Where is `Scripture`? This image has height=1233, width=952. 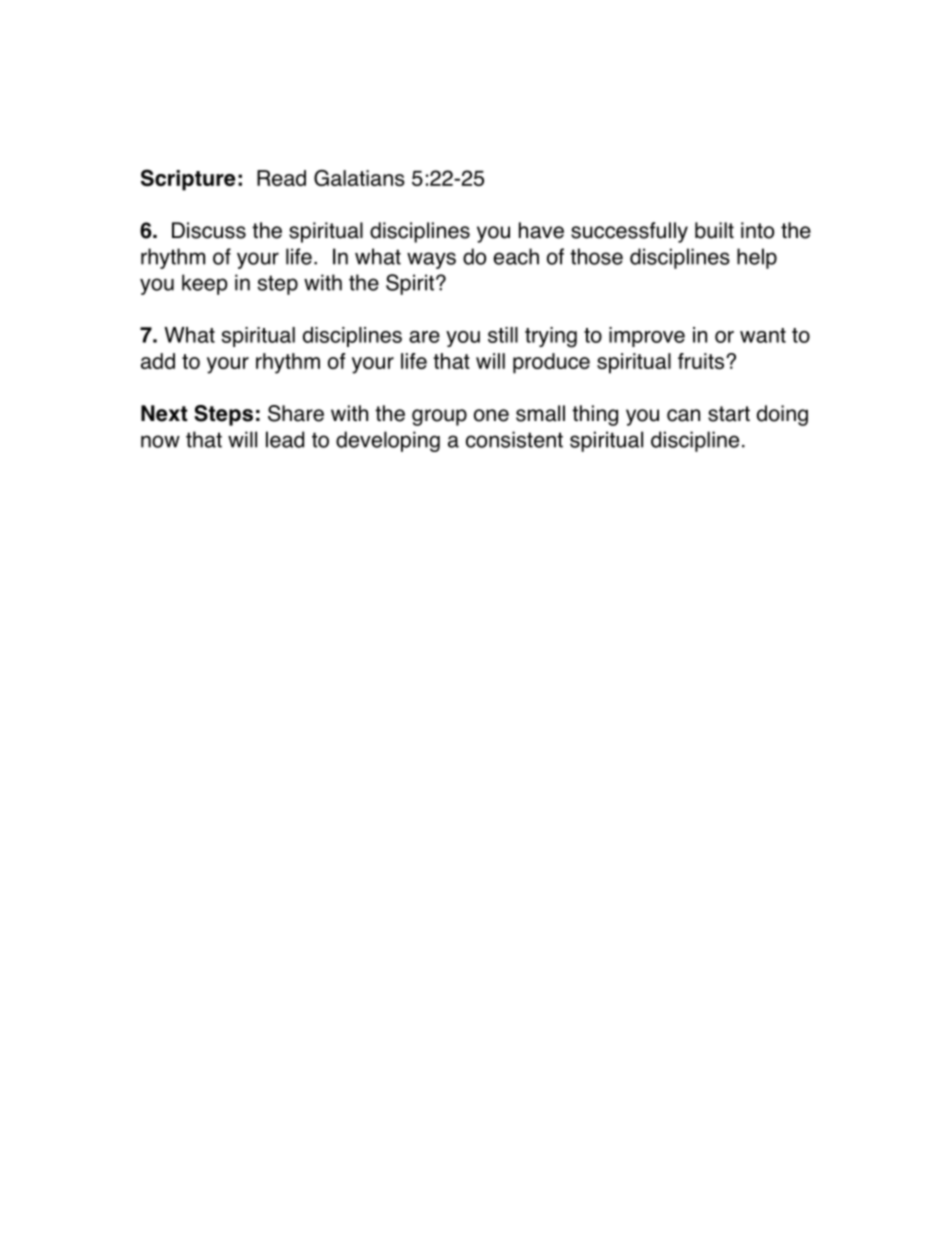 Scripture is located at coordinates (188, 180).
